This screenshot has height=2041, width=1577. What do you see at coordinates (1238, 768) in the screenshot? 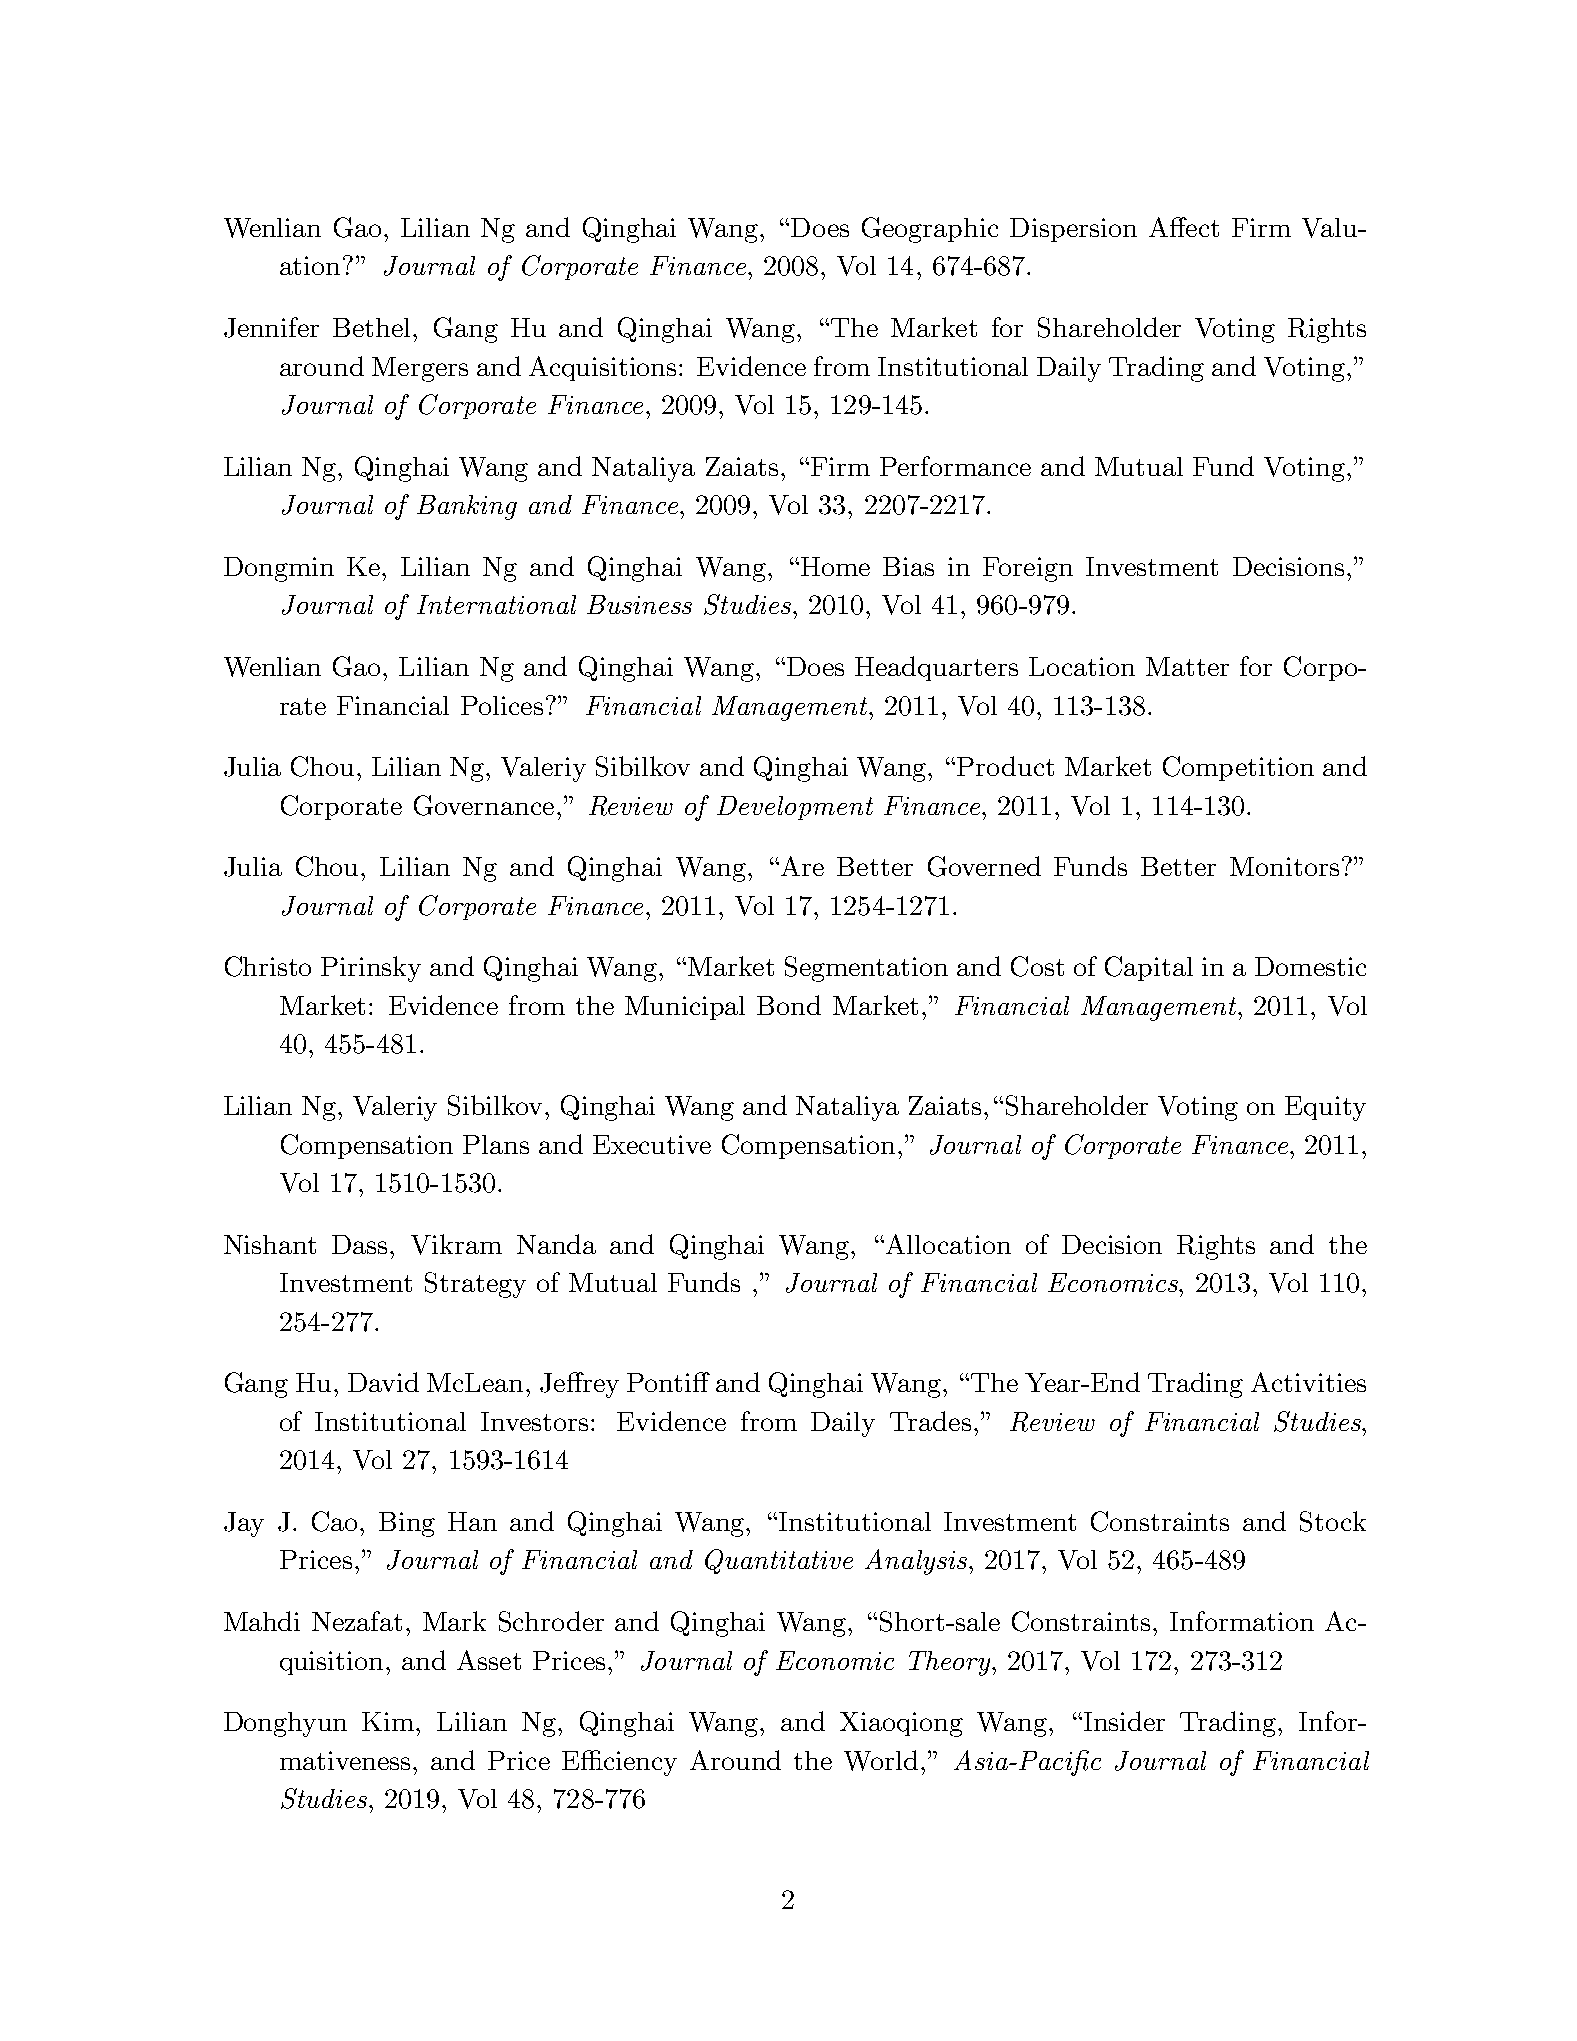
I see `Competition` at bounding box center [1238, 768].
